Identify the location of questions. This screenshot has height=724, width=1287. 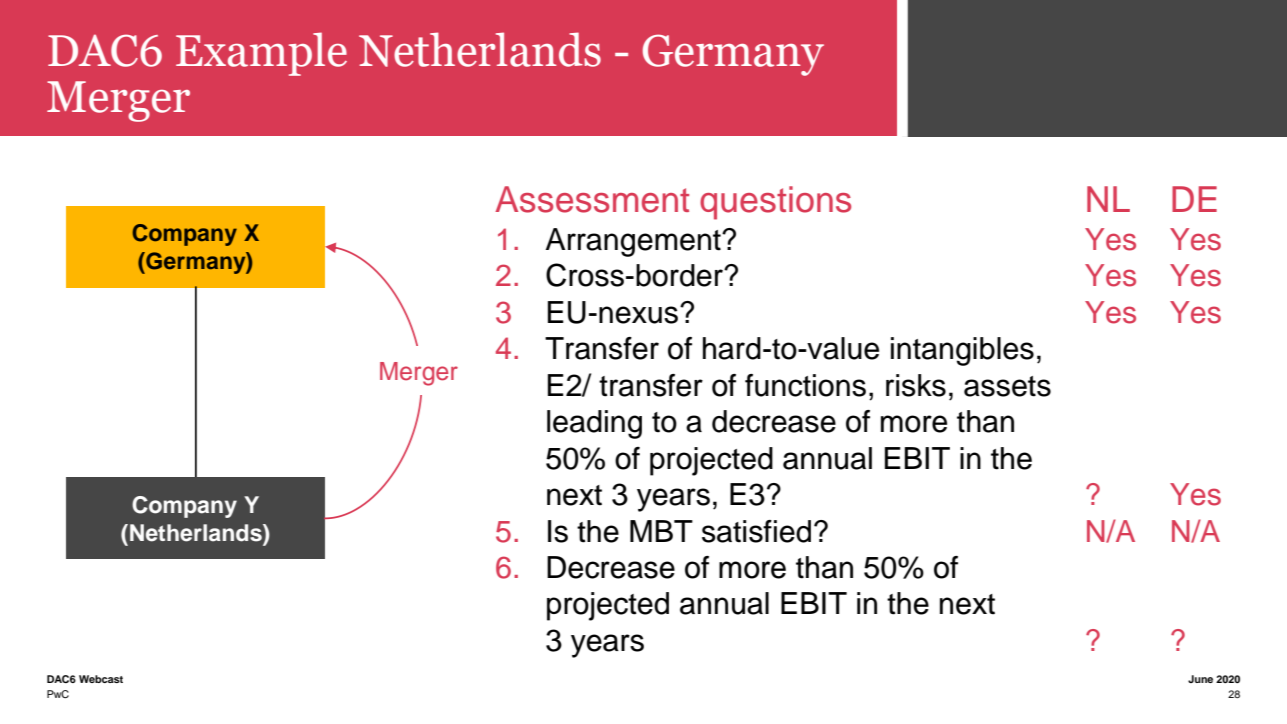
(775, 203).
